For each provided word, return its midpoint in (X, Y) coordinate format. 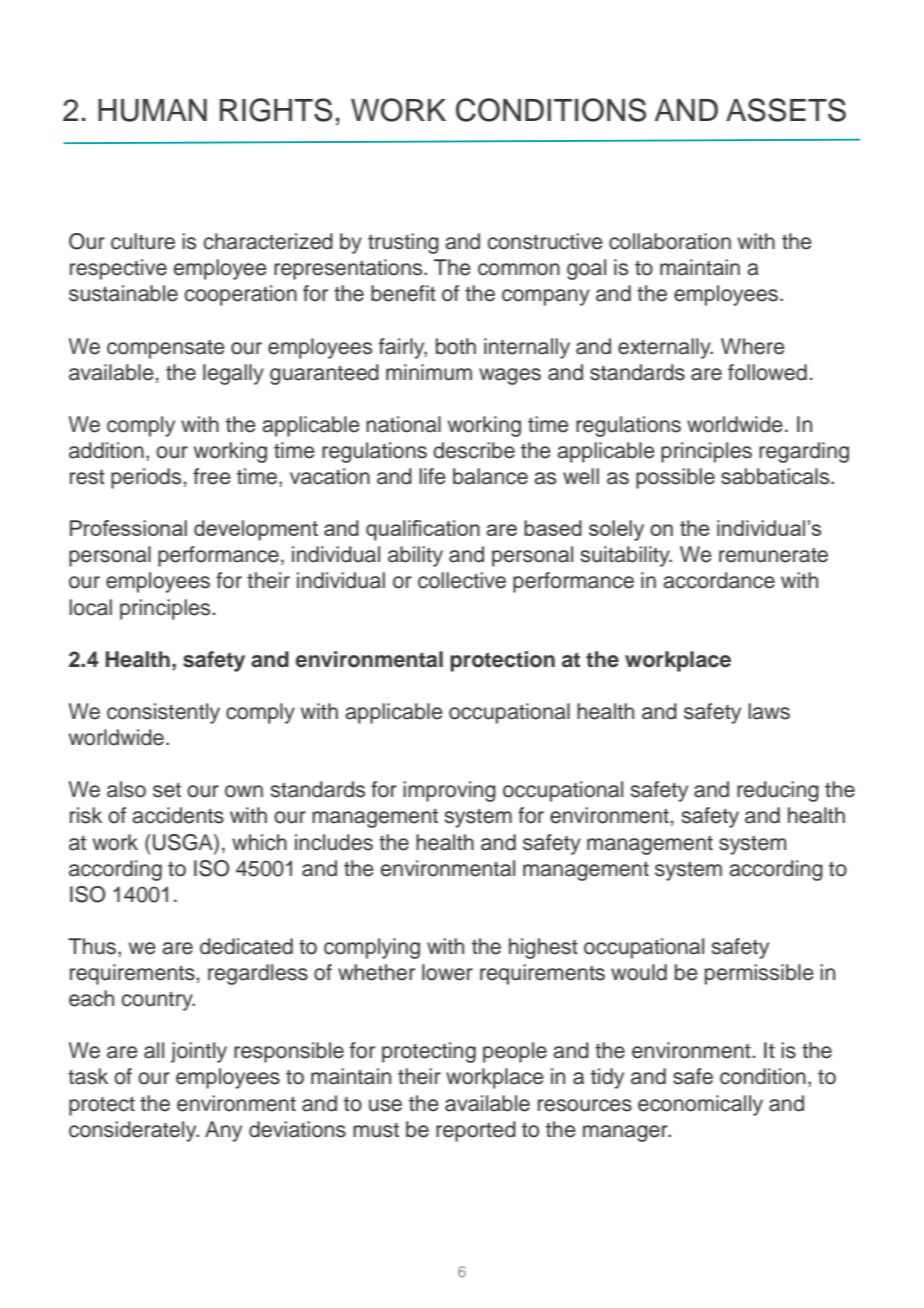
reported (476, 1131)
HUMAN (152, 110)
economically (700, 1105)
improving (449, 791)
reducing (778, 791)
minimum (429, 372)
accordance (719, 580)
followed (767, 372)
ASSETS (786, 110)
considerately (134, 1131)
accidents (178, 815)
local (90, 607)
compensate (166, 349)
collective (462, 580)
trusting (403, 243)
